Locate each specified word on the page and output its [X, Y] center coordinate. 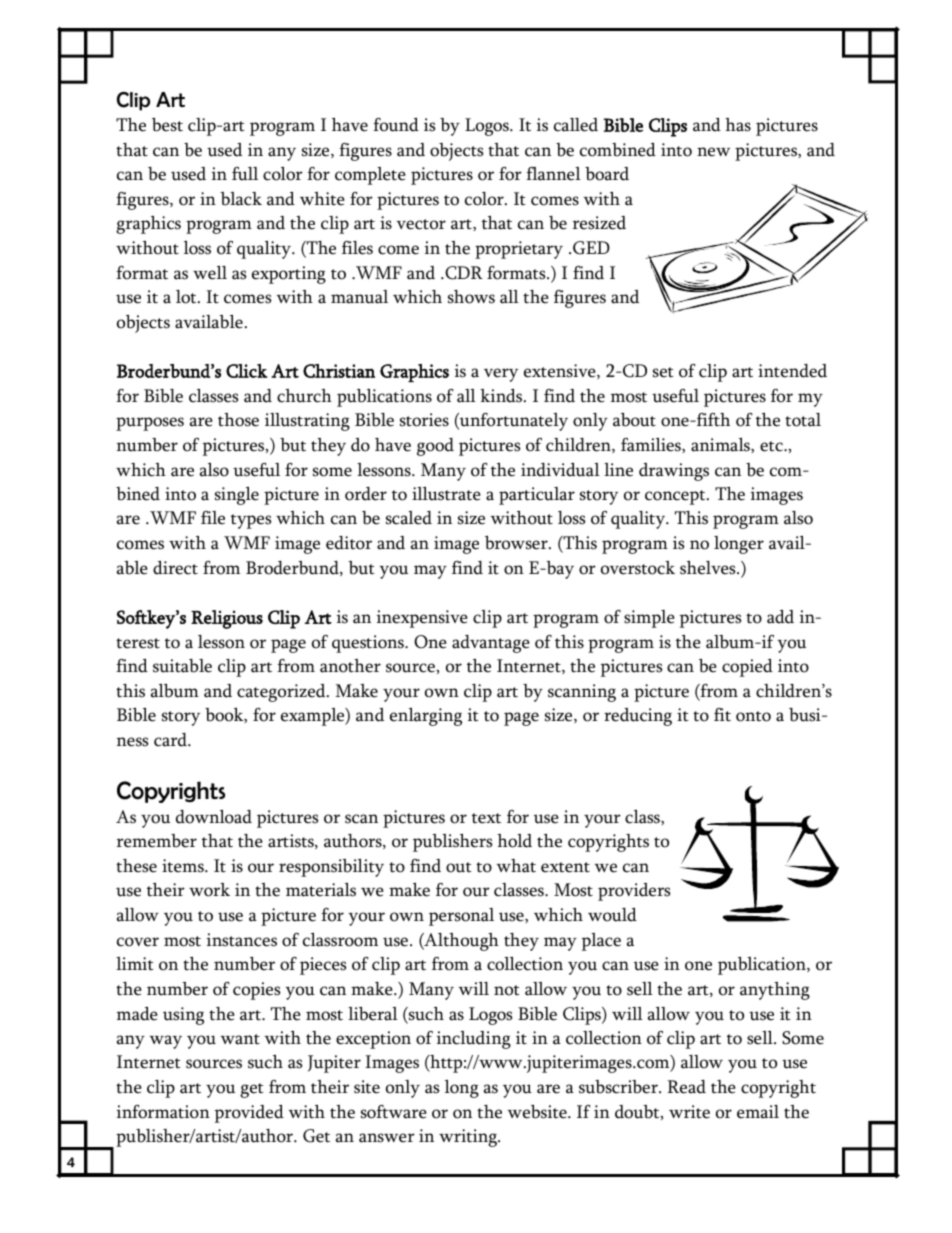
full [245, 174]
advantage [491, 644]
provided [249, 1114]
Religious [227, 619]
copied [747, 668]
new [713, 152]
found [396, 125]
